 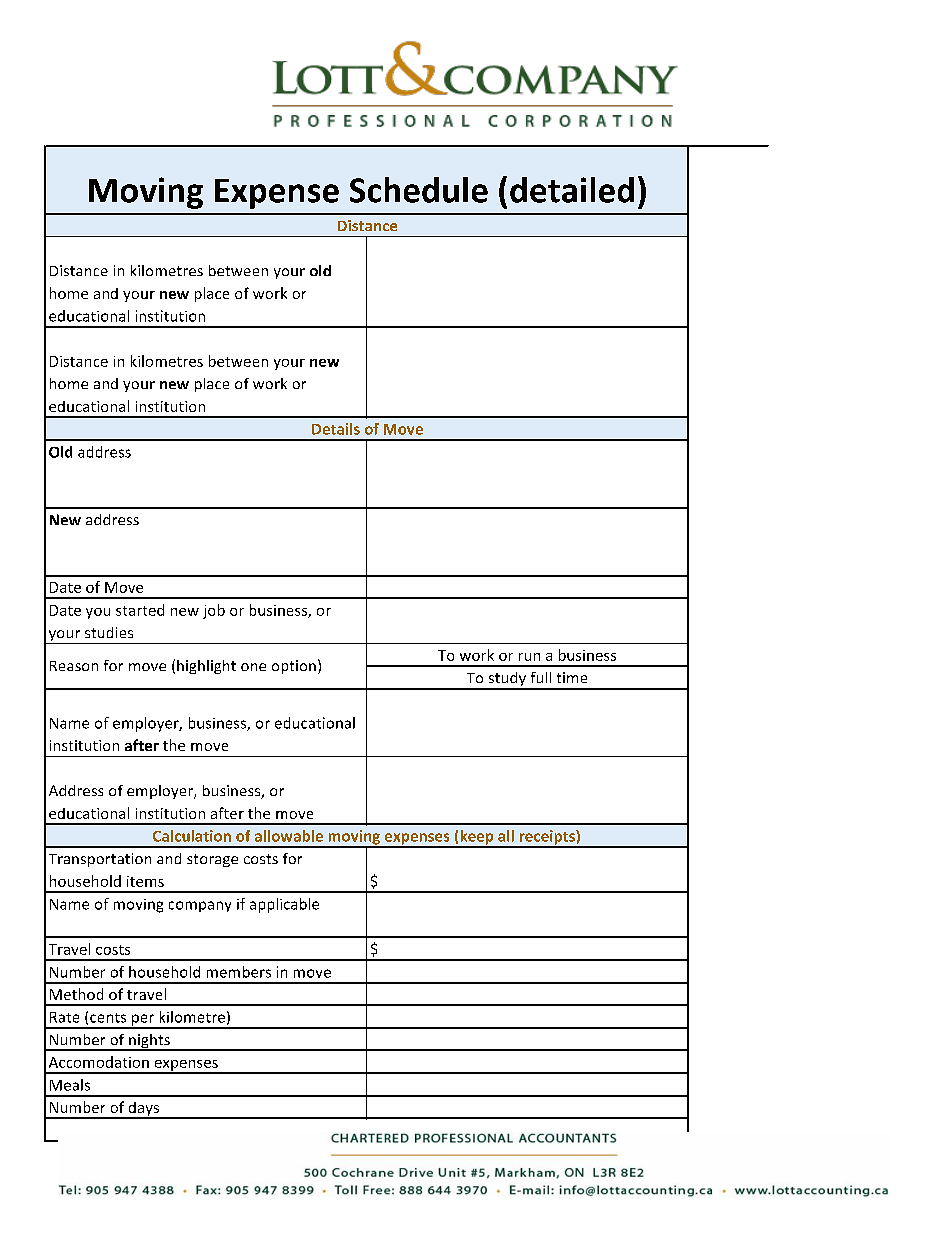 What do you see at coordinates (477, 838) in the screenshot?
I see `keep` at bounding box center [477, 838].
